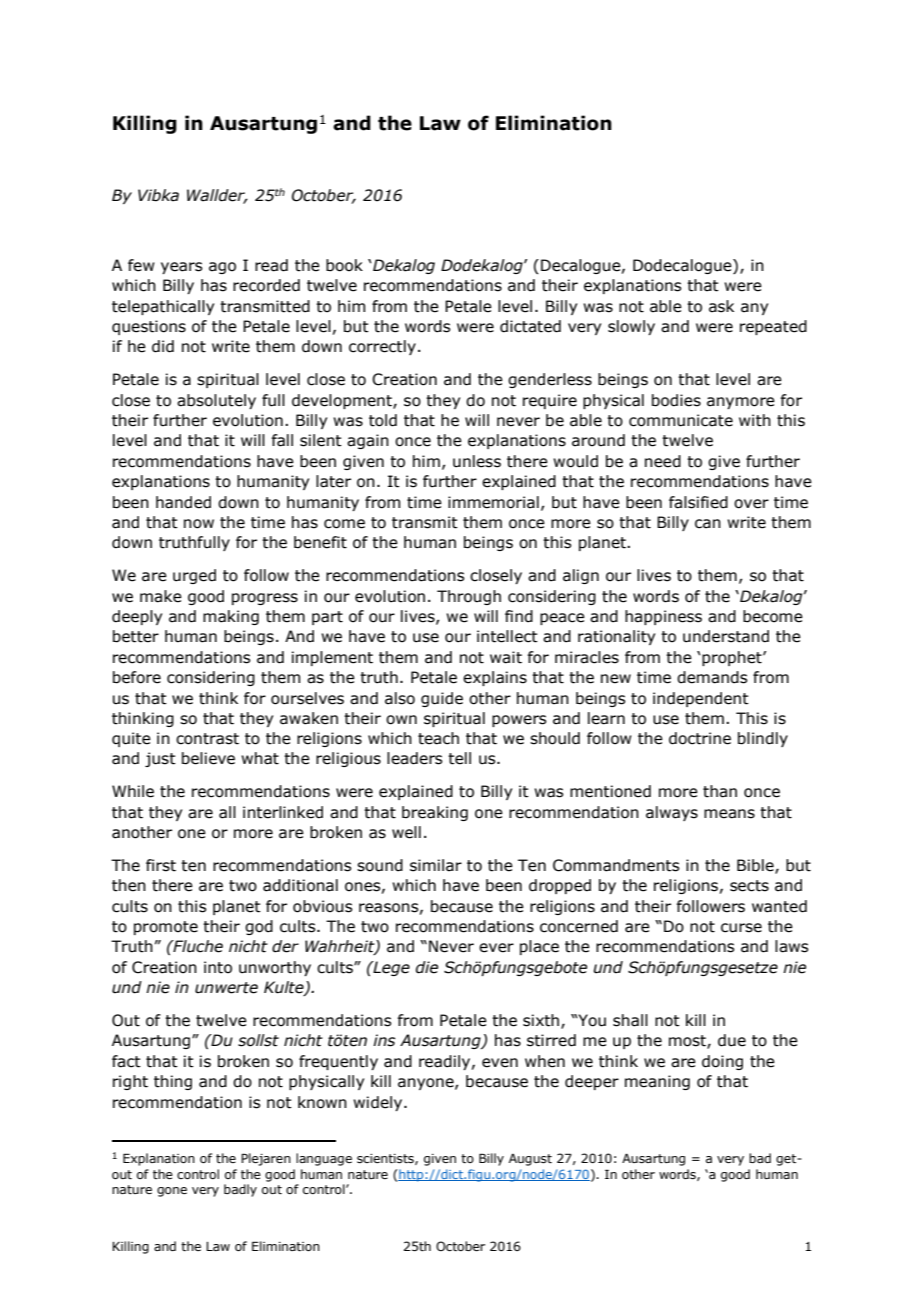 The height and width of the page is (1308, 924). What do you see at coordinates (382, 347) in the page?
I see `correctly` at bounding box center [382, 347].
